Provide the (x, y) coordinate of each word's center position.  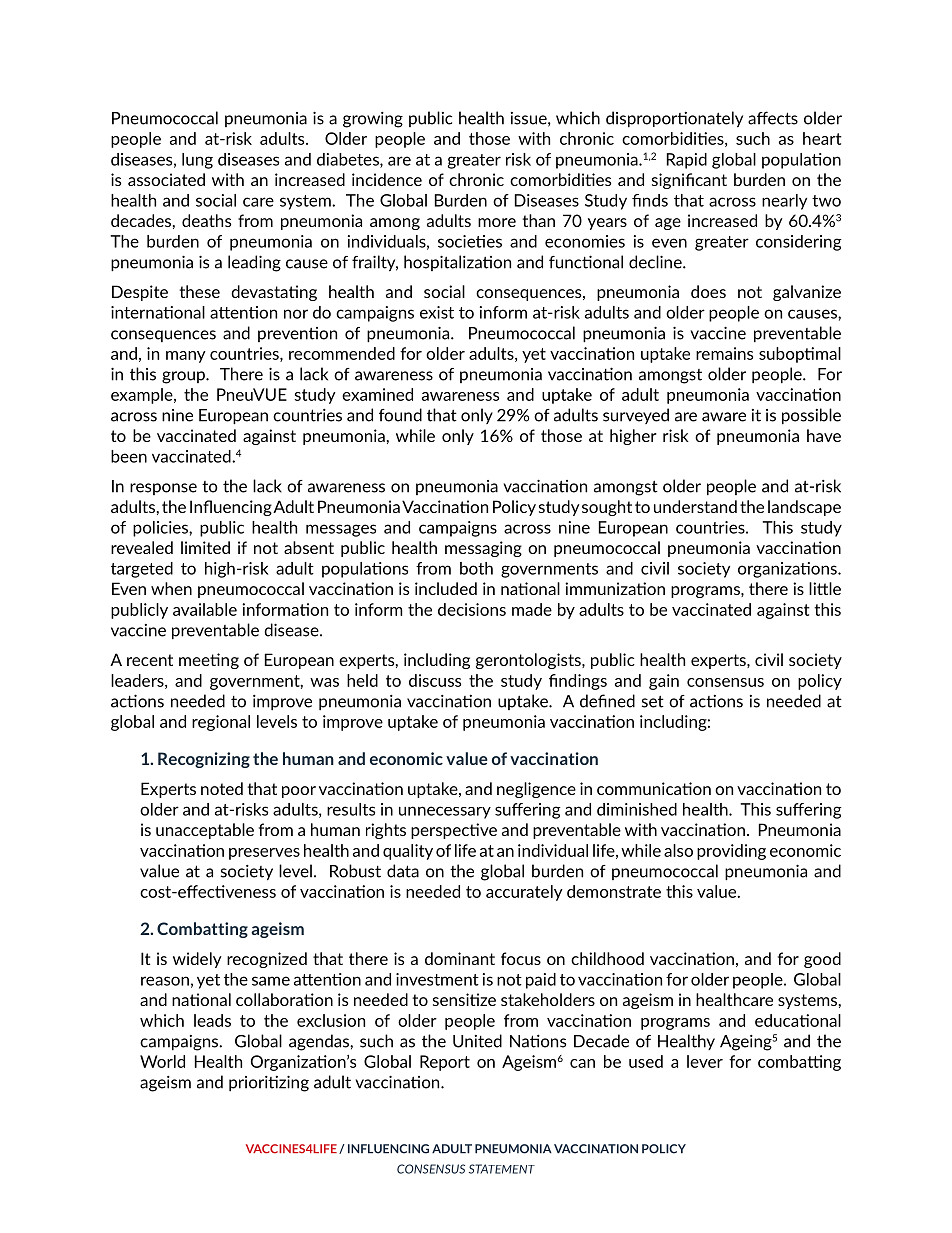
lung (197, 161)
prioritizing (269, 1083)
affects (773, 118)
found (400, 415)
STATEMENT (502, 1169)
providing (731, 852)
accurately (524, 893)
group (184, 377)
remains (724, 353)
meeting (209, 661)
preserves (264, 854)
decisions (472, 609)
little (825, 588)
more (497, 222)
